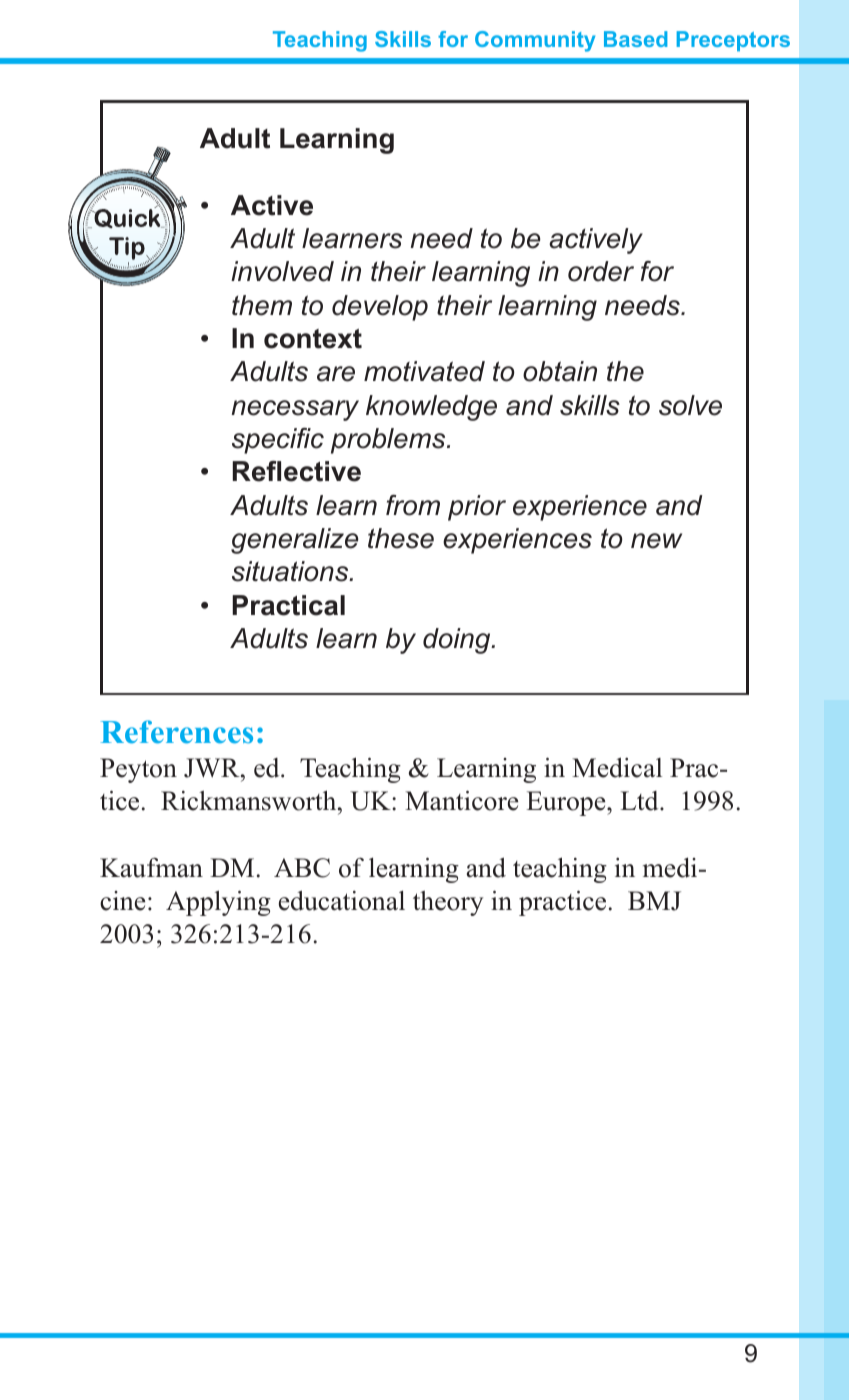  I want to click on specific, so click(278, 441).
